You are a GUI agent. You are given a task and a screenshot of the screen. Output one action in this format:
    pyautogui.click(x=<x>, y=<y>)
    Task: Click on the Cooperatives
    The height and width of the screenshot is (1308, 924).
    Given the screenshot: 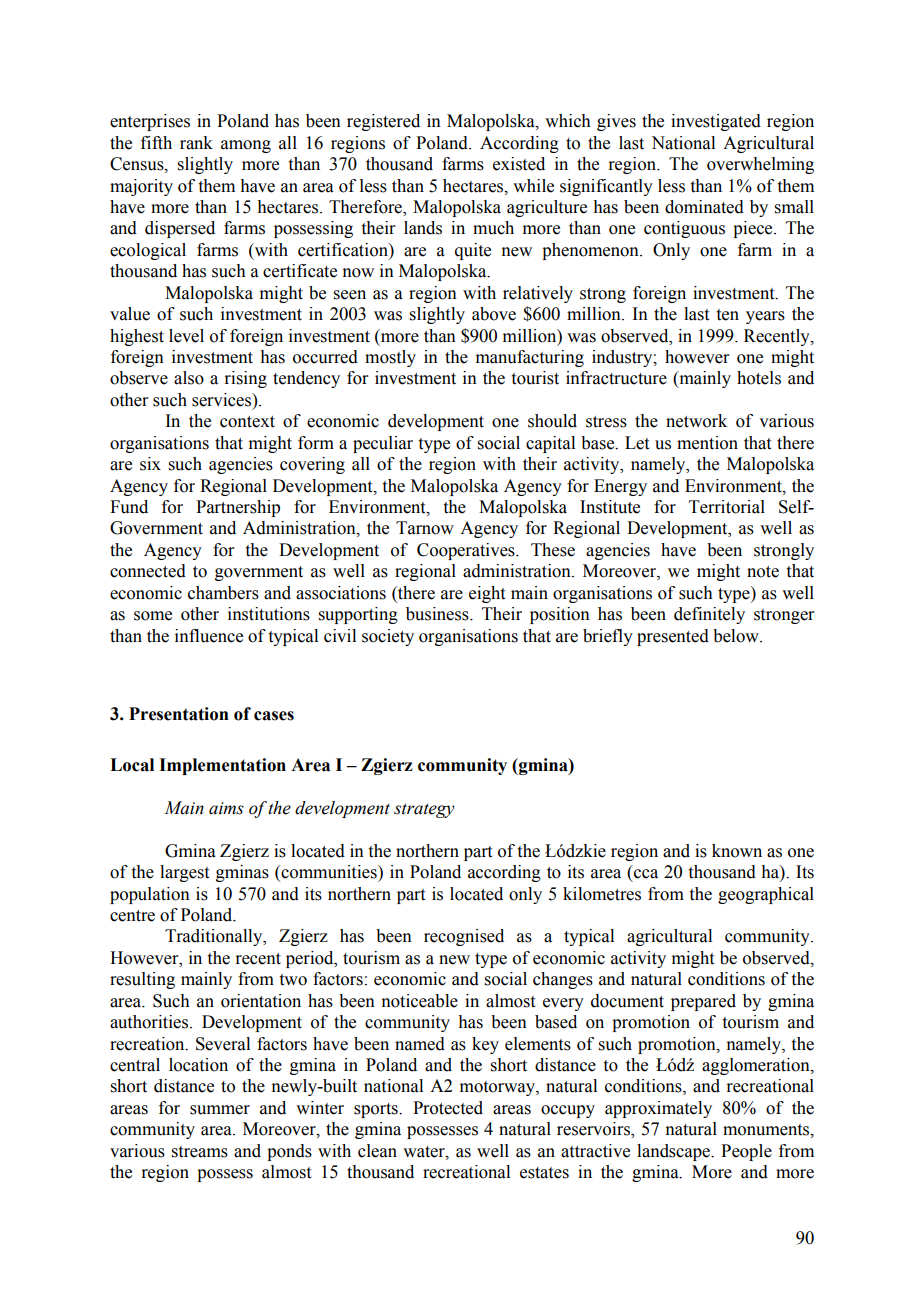 What is the action you would take?
    pyautogui.click(x=467, y=551)
